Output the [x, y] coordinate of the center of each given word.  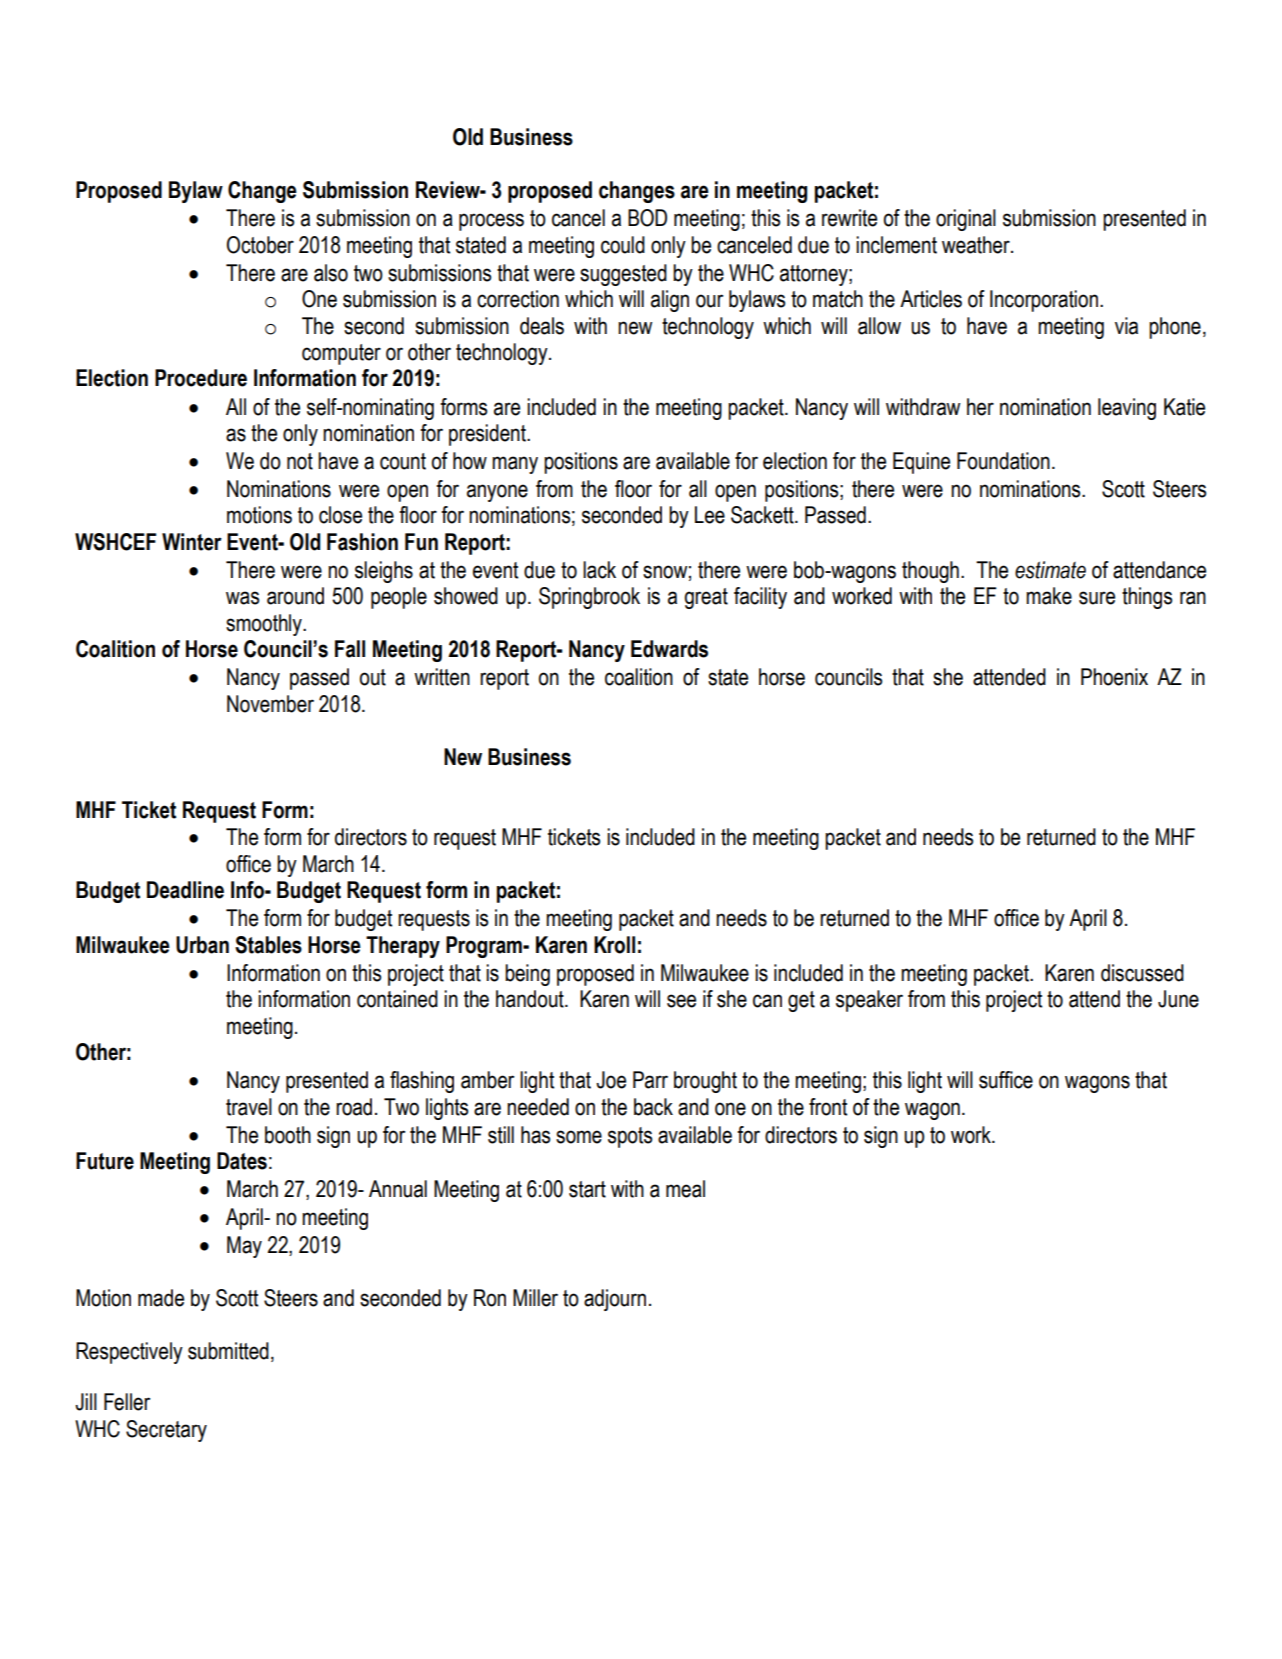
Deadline [185, 890]
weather [977, 245]
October [260, 245]
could [623, 245]
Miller [535, 1298]
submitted [228, 1351]
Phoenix [1114, 677]
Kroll [614, 945]
